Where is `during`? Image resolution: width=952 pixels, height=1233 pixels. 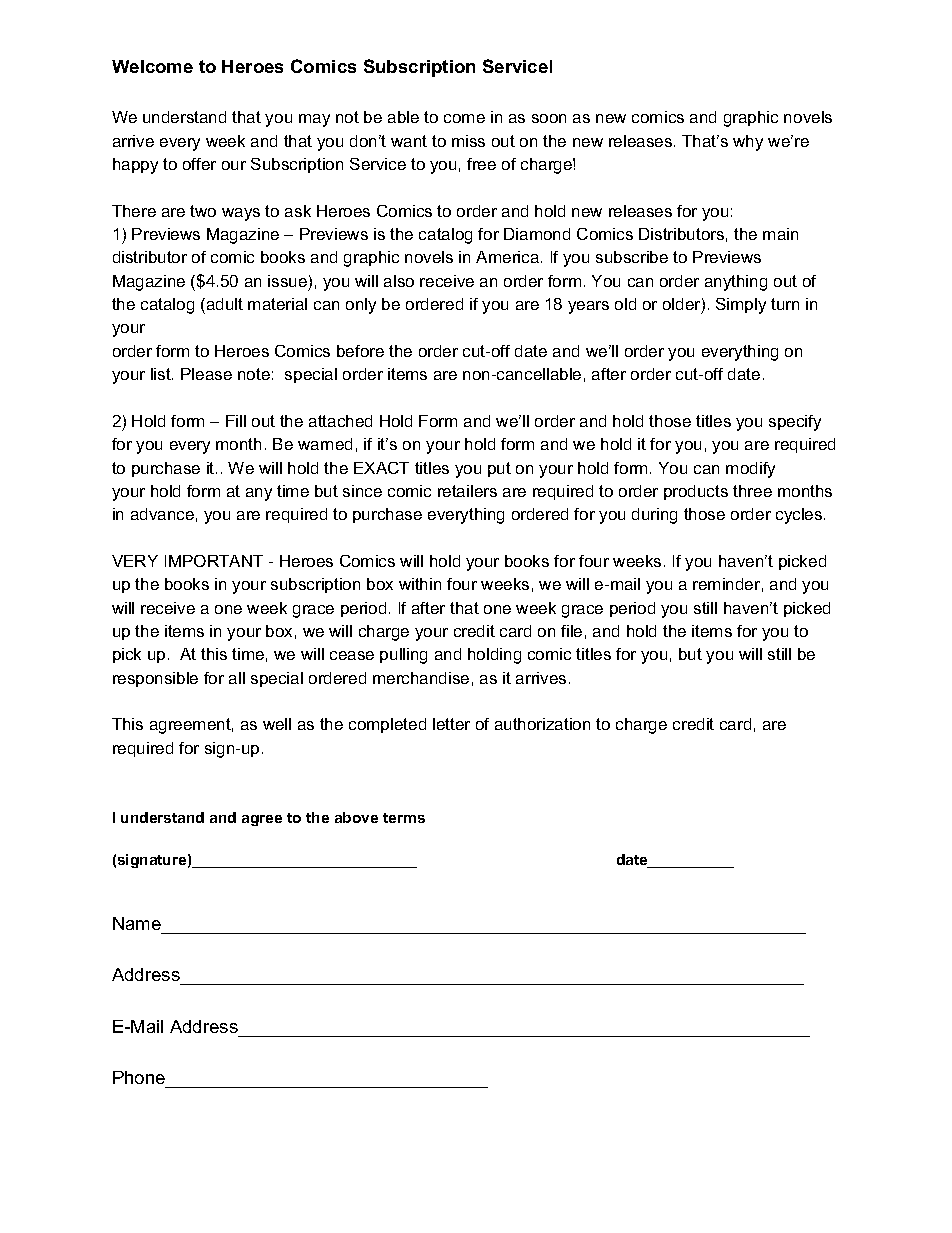
during is located at coordinates (654, 516).
